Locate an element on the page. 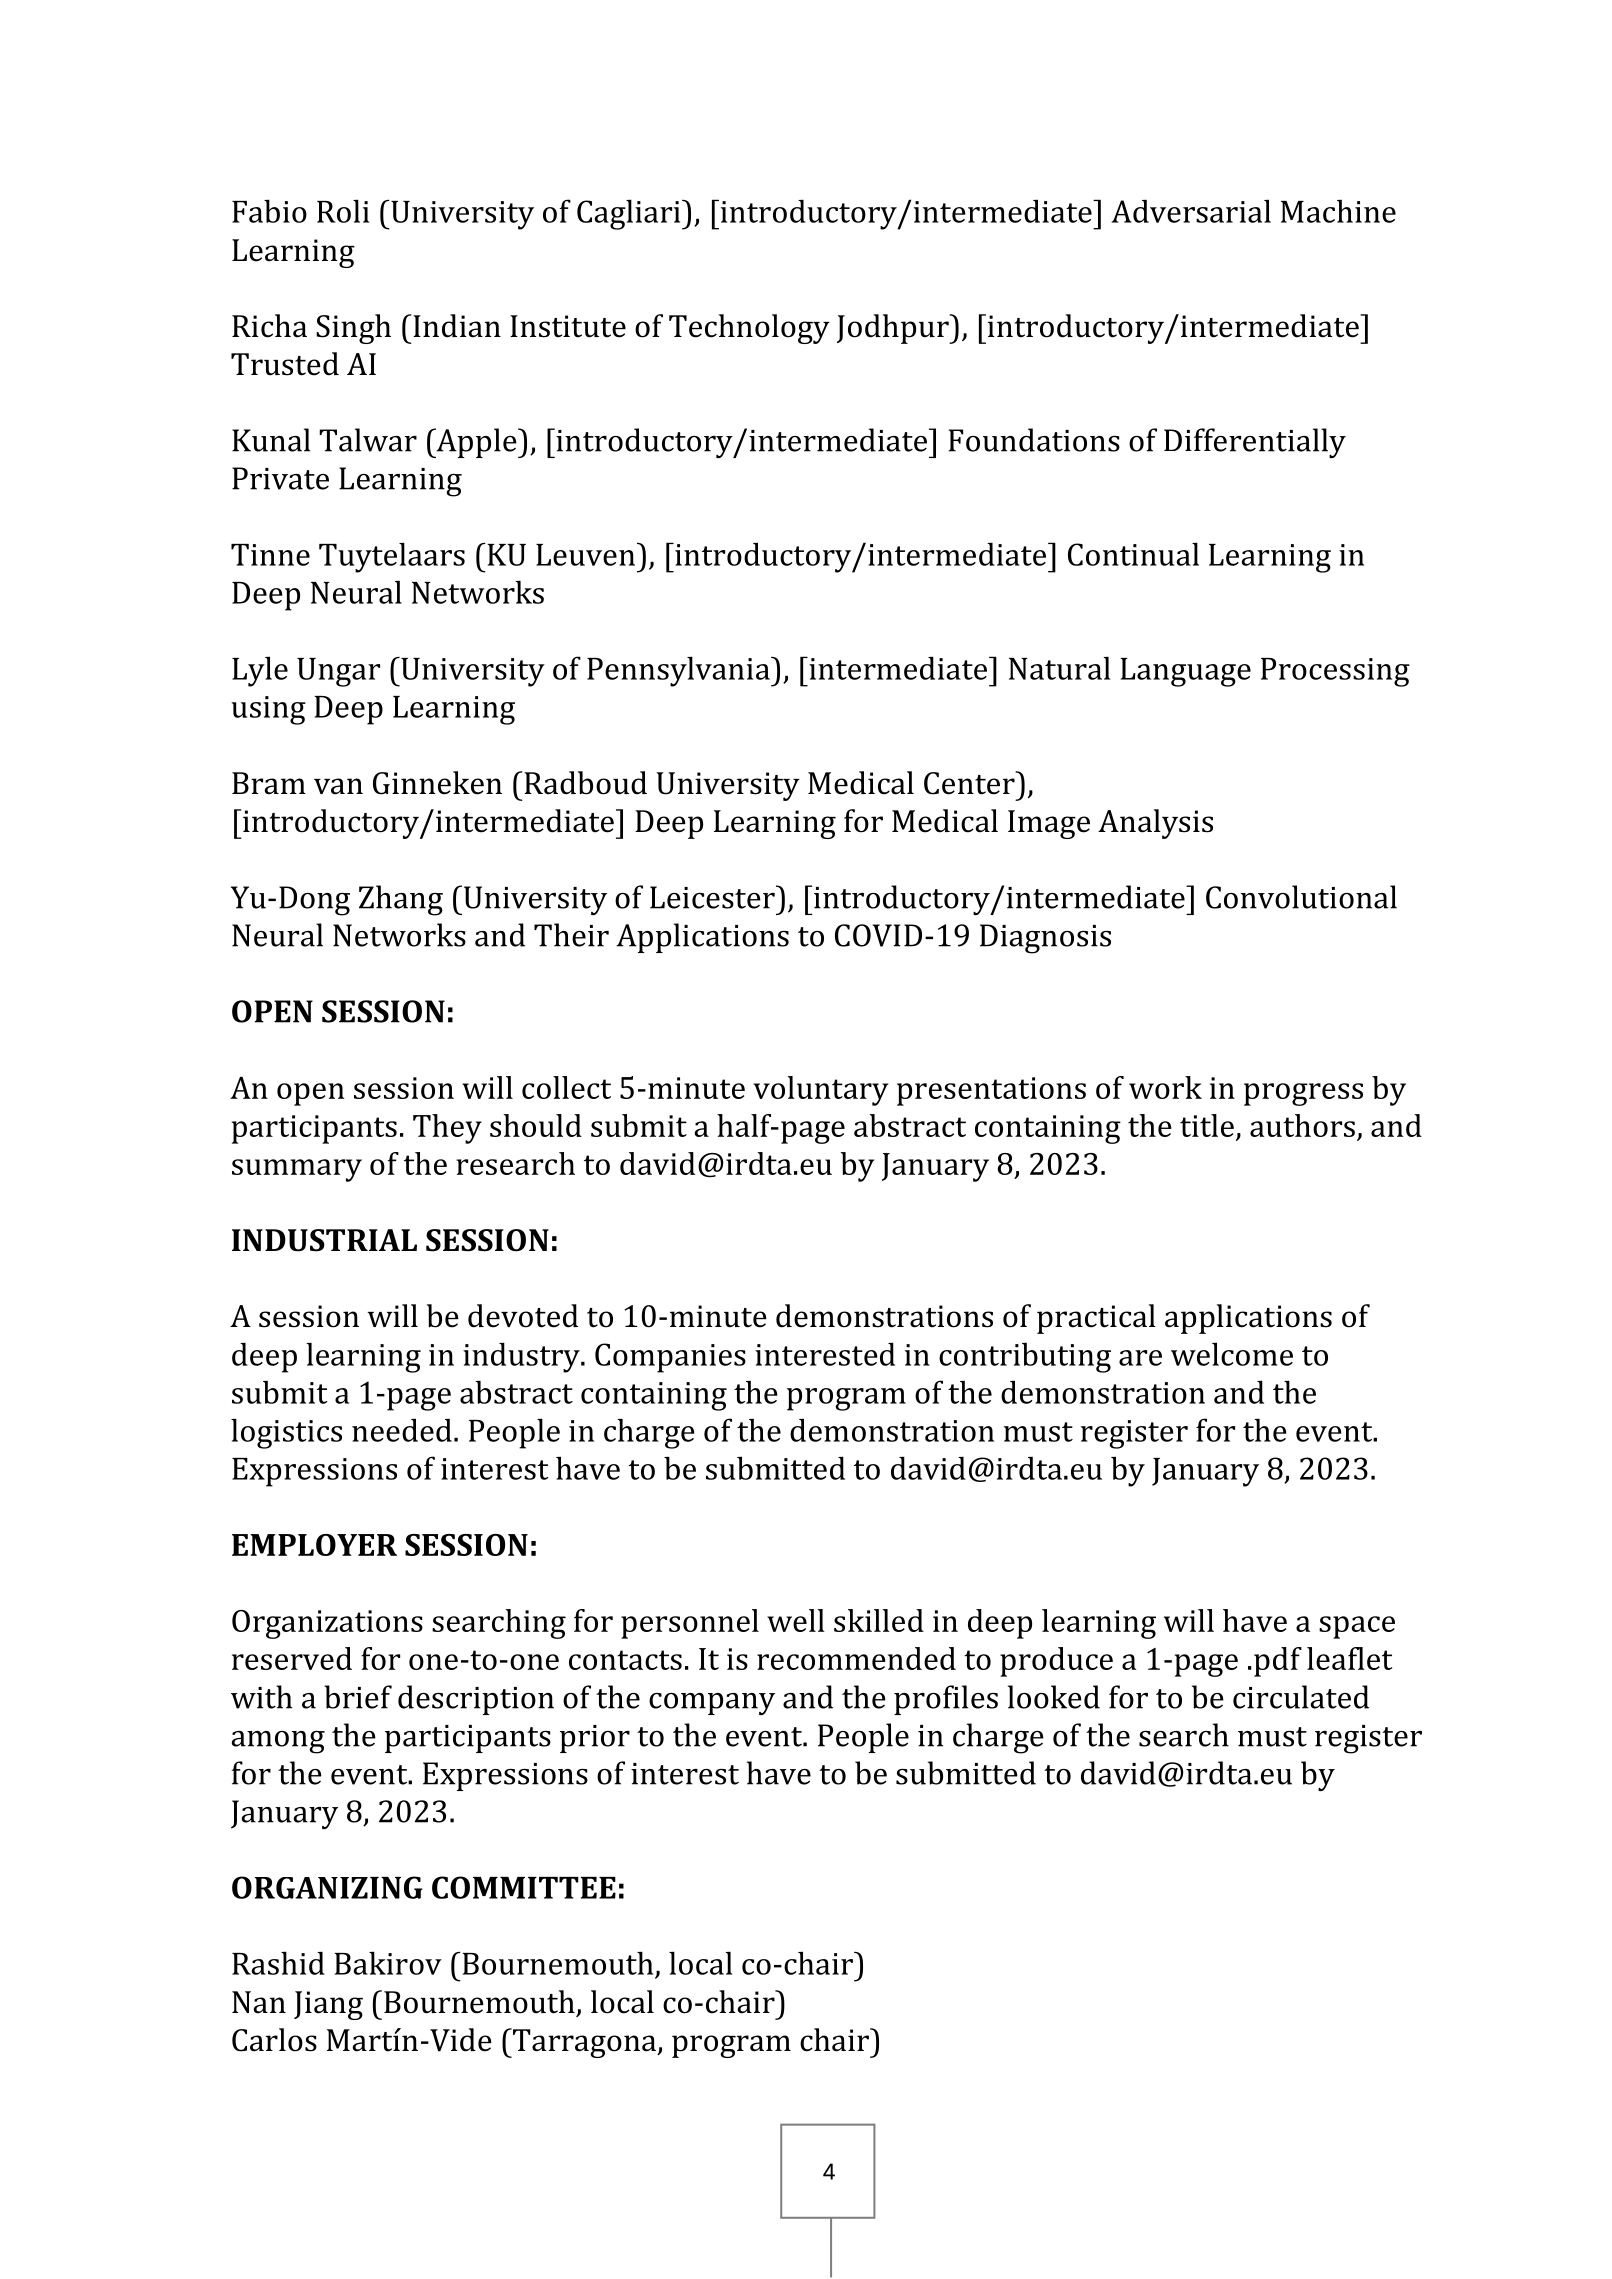 Image resolution: width=1612 pixels, height=2279 pixels. Pennsylvania is located at coordinates (679, 671).
